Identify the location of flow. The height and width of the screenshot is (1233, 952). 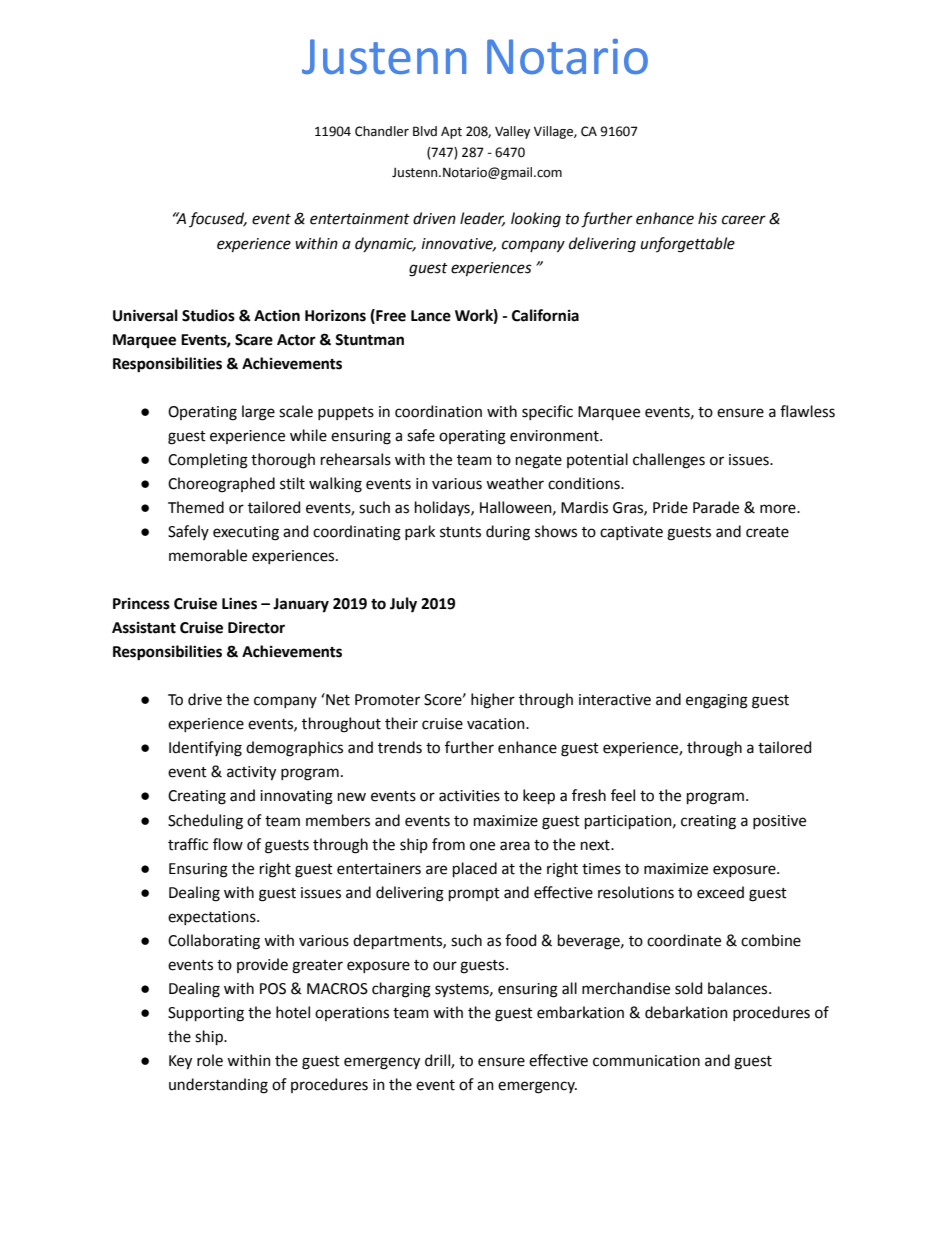
(228, 844).
